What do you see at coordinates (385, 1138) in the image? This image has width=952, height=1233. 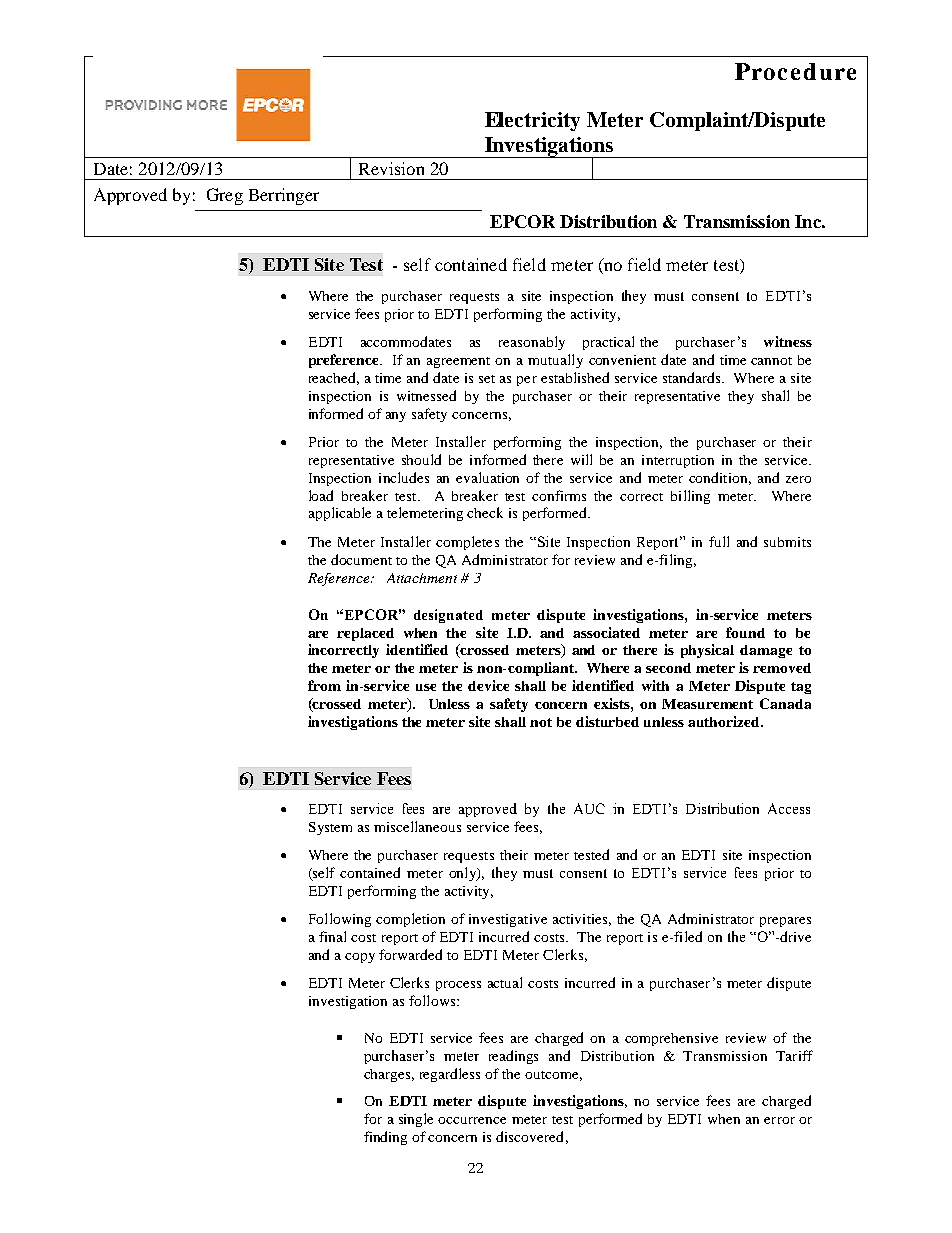 I see `finding` at bounding box center [385, 1138].
